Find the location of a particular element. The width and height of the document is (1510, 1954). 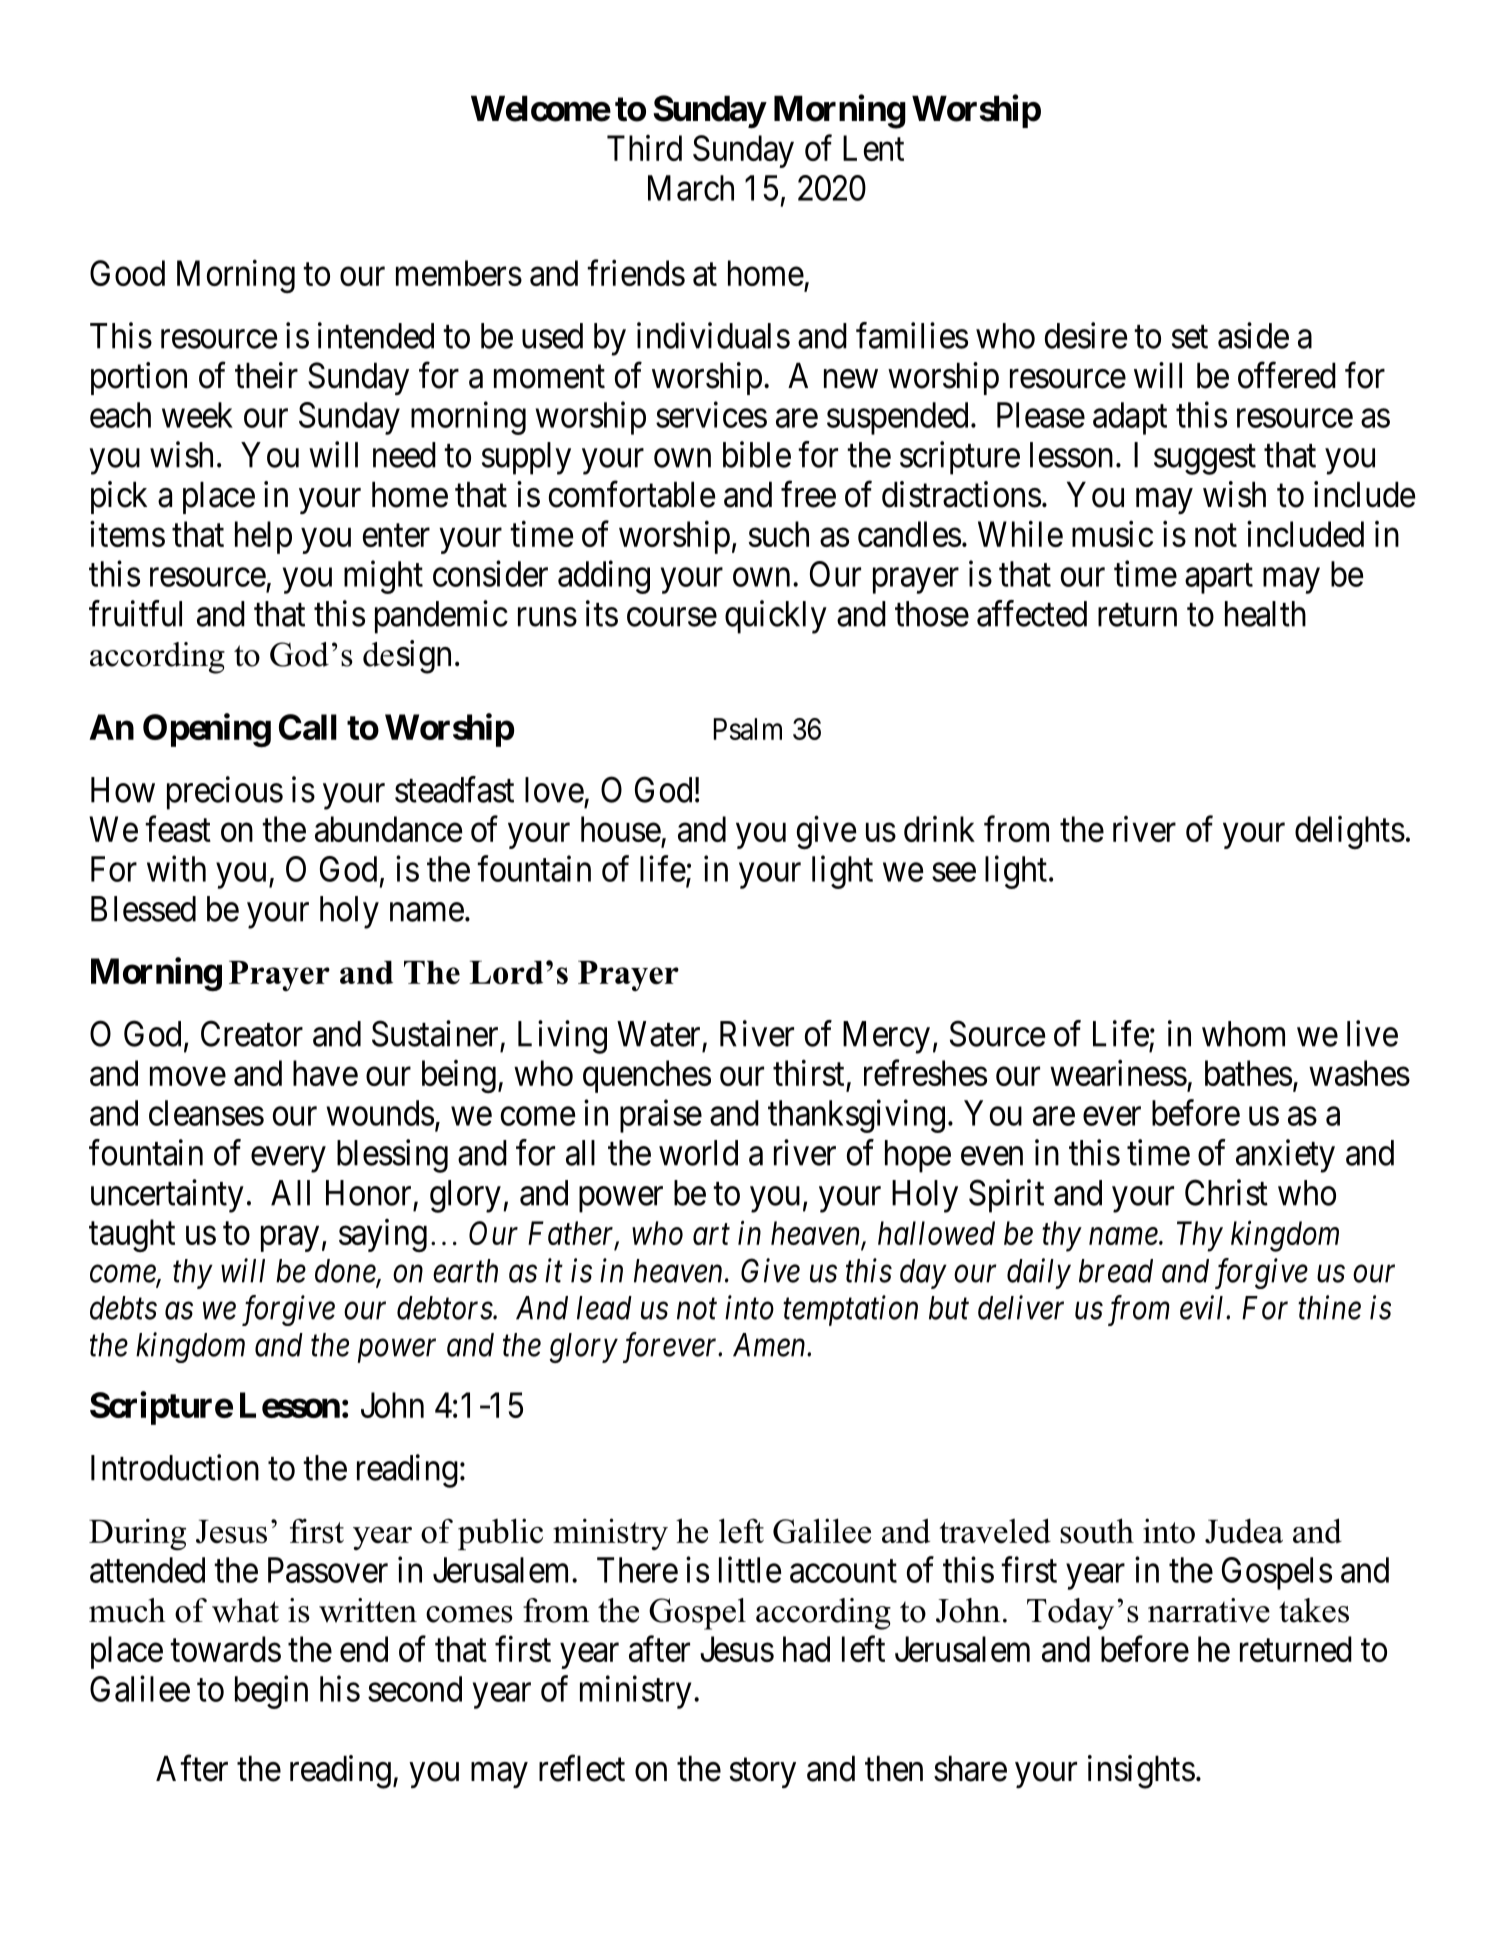

world is located at coordinates (698, 1153).
